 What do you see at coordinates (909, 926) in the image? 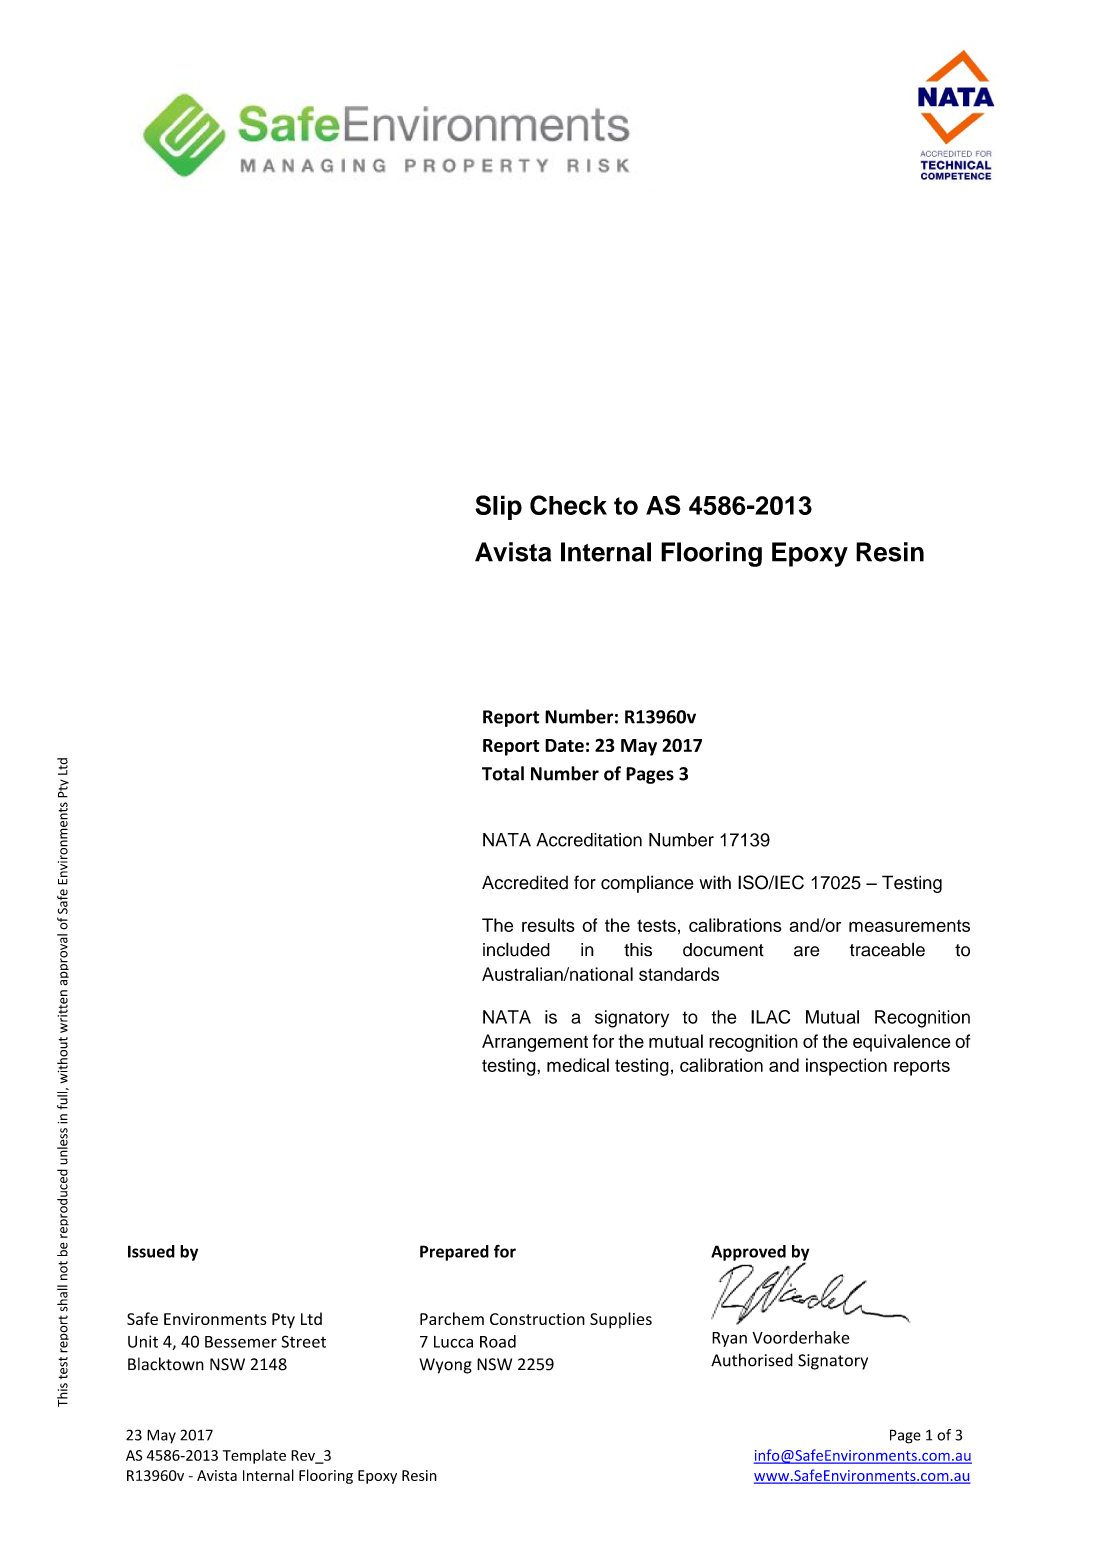
I see `measurements` at bounding box center [909, 926].
